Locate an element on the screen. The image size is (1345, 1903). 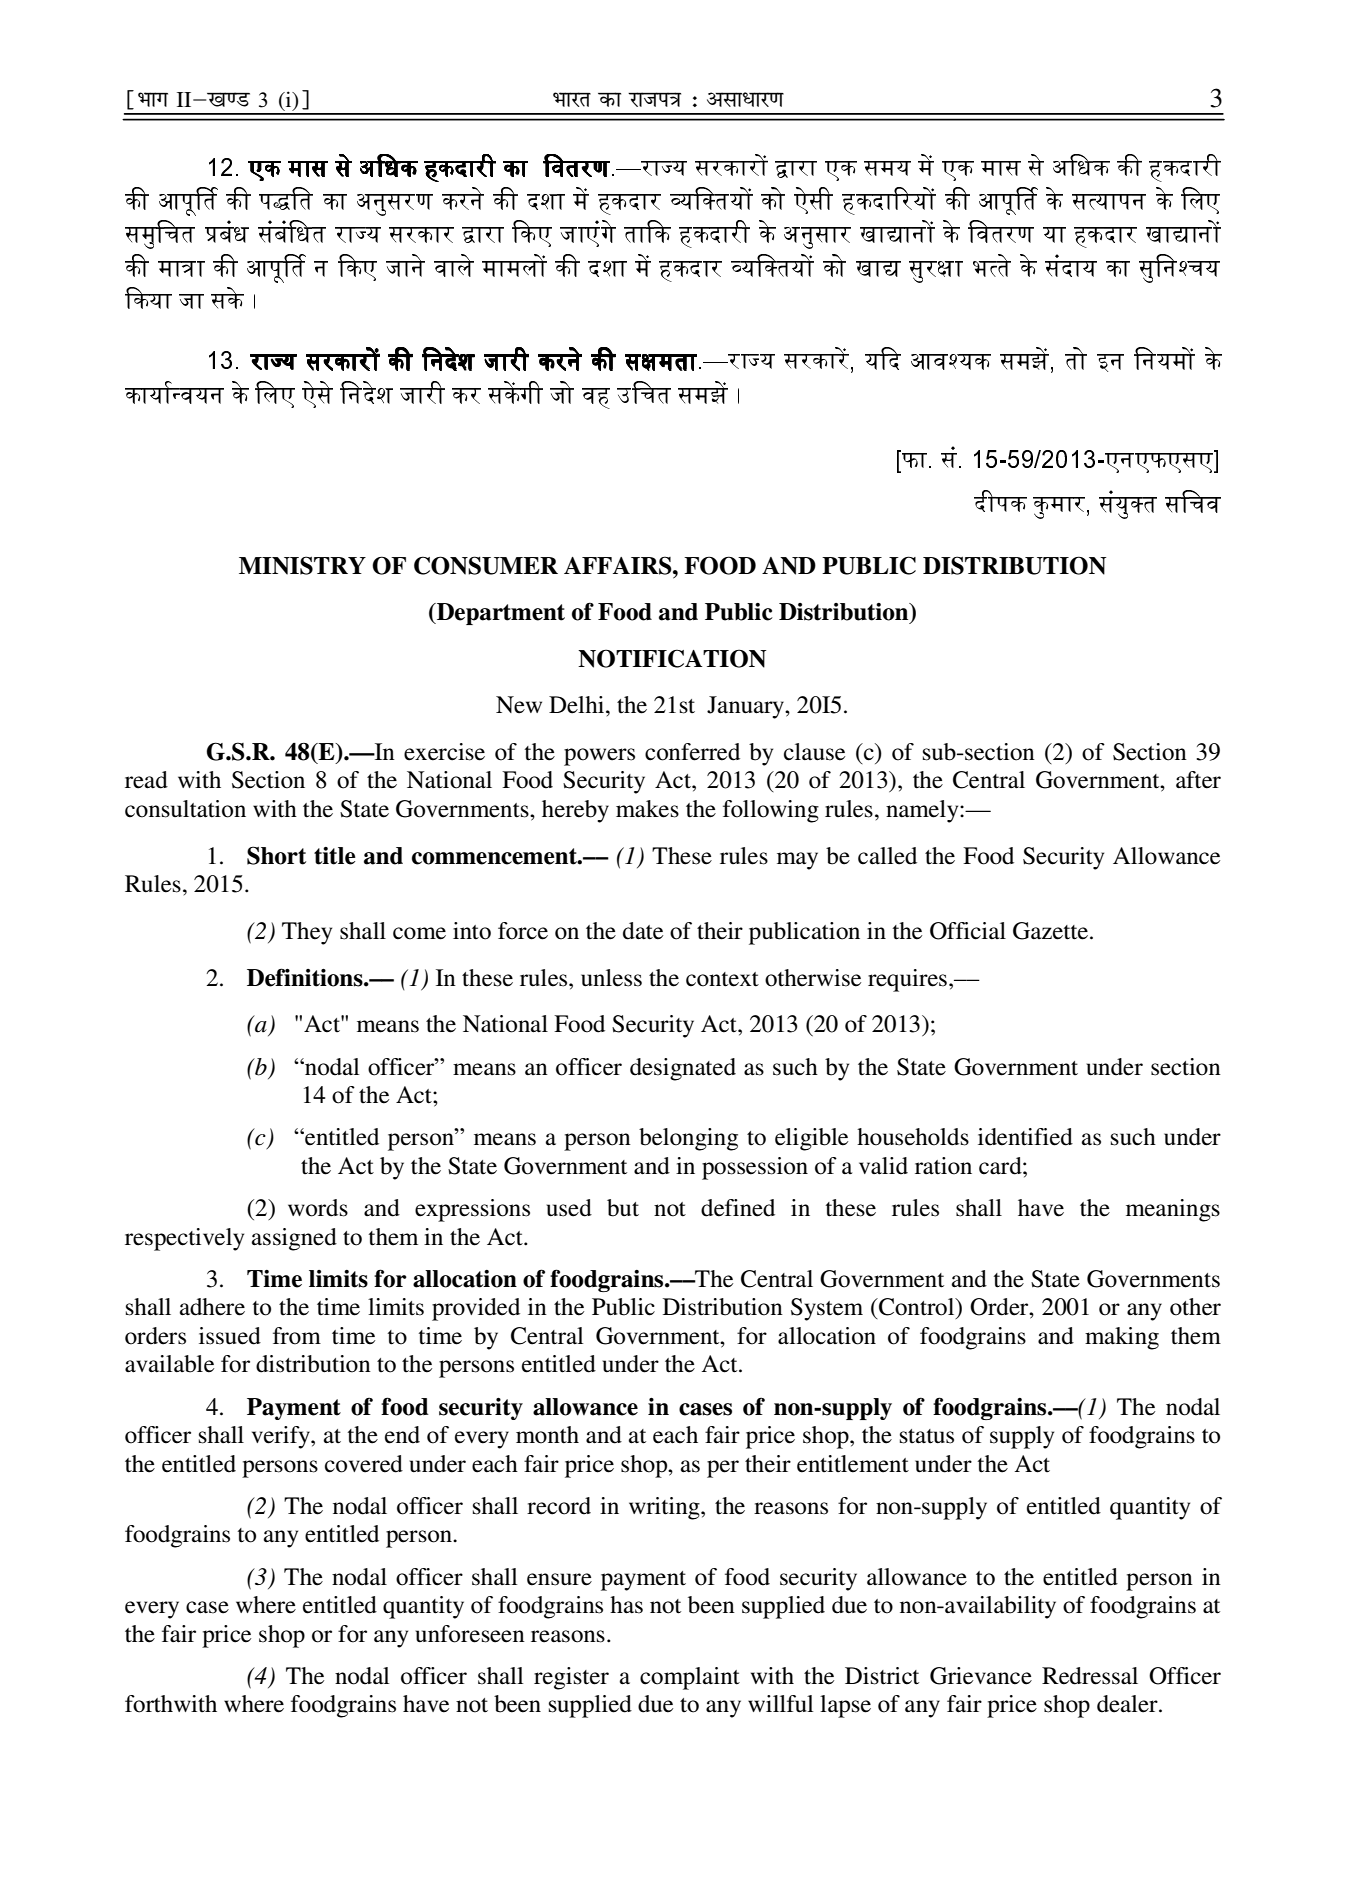
namely is located at coordinates (923, 811).
